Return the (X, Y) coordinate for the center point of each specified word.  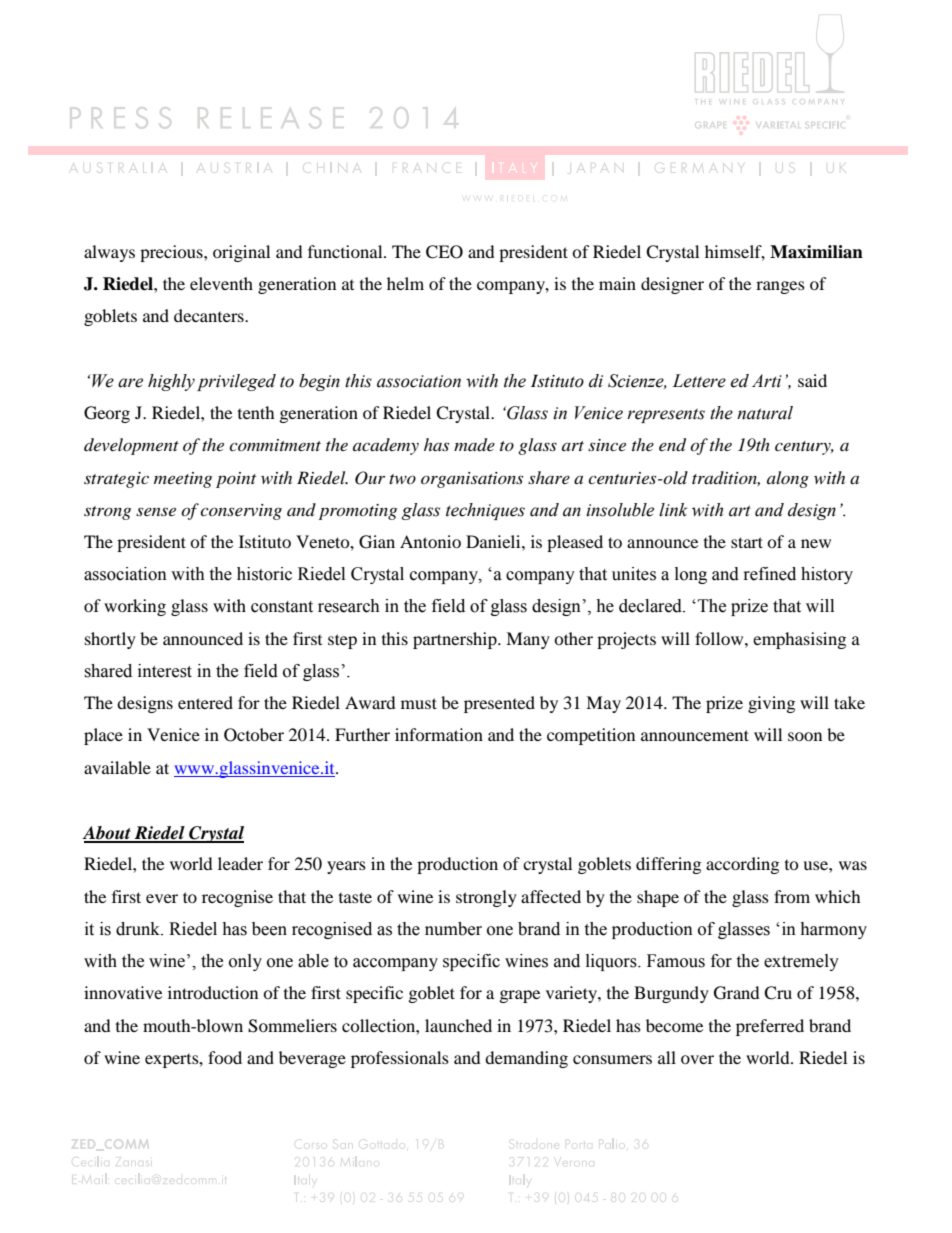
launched (458, 1025)
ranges (780, 287)
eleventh (221, 283)
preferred (770, 1027)
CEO (444, 252)
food (225, 1057)
